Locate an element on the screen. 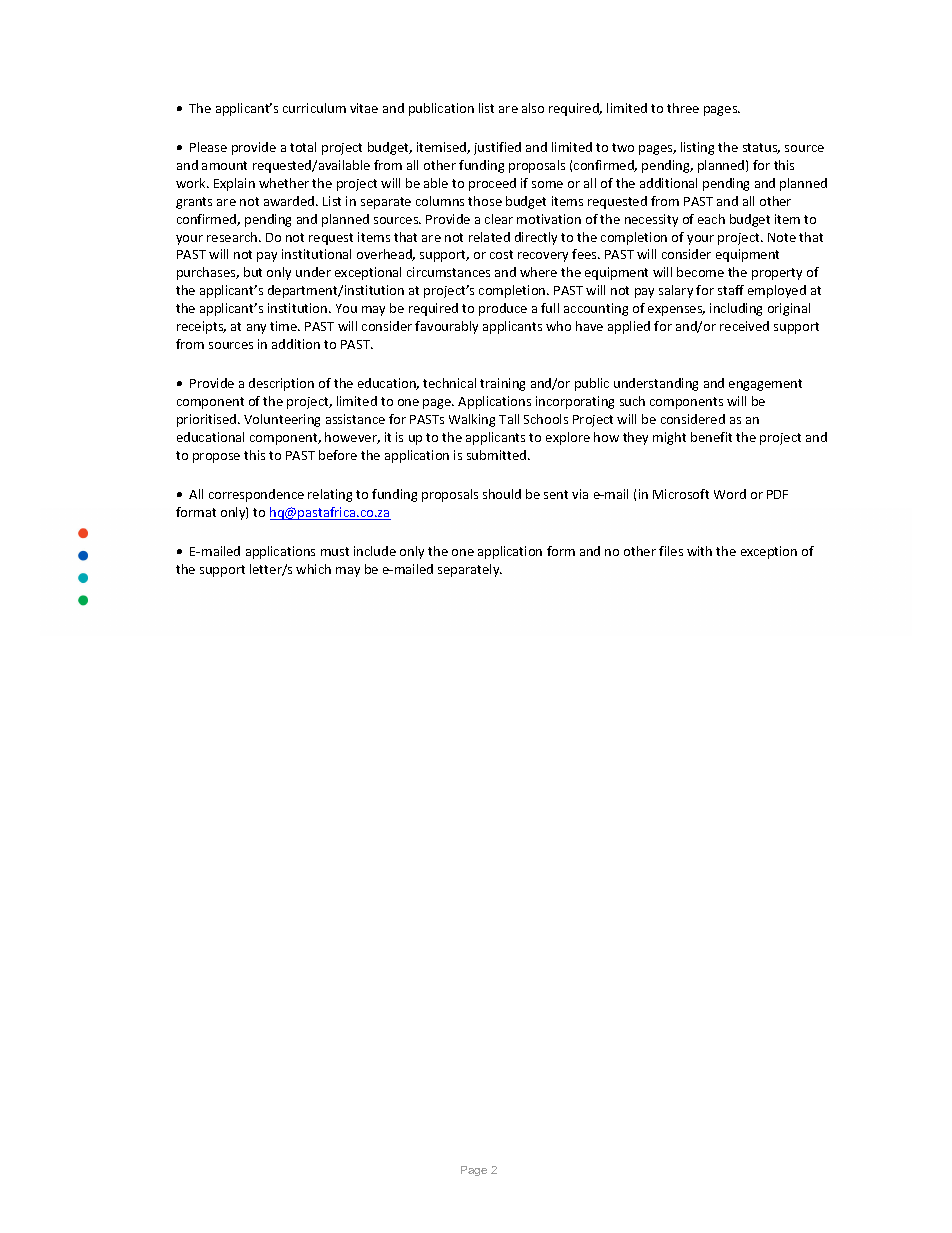  which is located at coordinates (313, 569).
